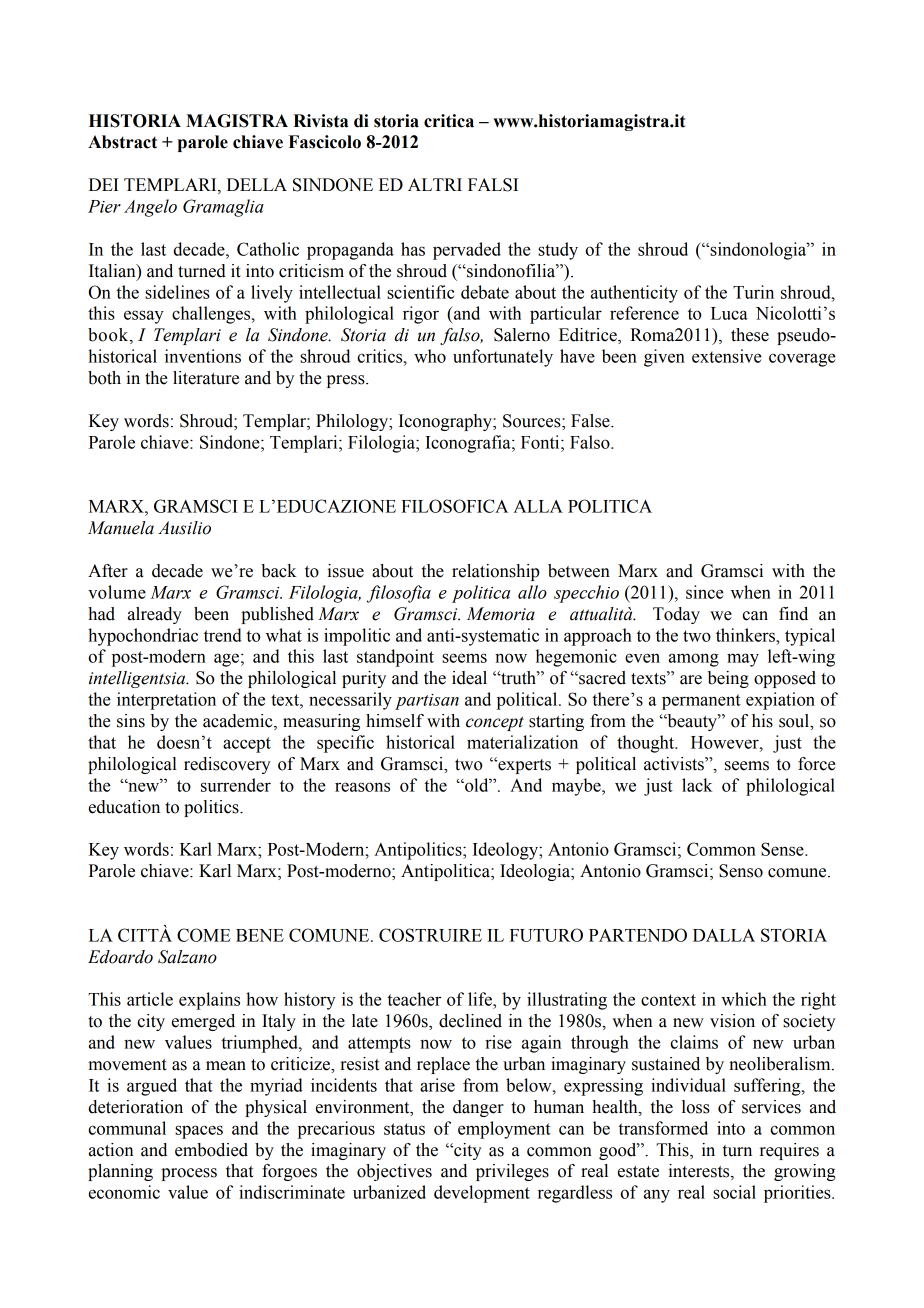 This document has width=924, height=1308. I want to click on literature, so click(206, 378).
